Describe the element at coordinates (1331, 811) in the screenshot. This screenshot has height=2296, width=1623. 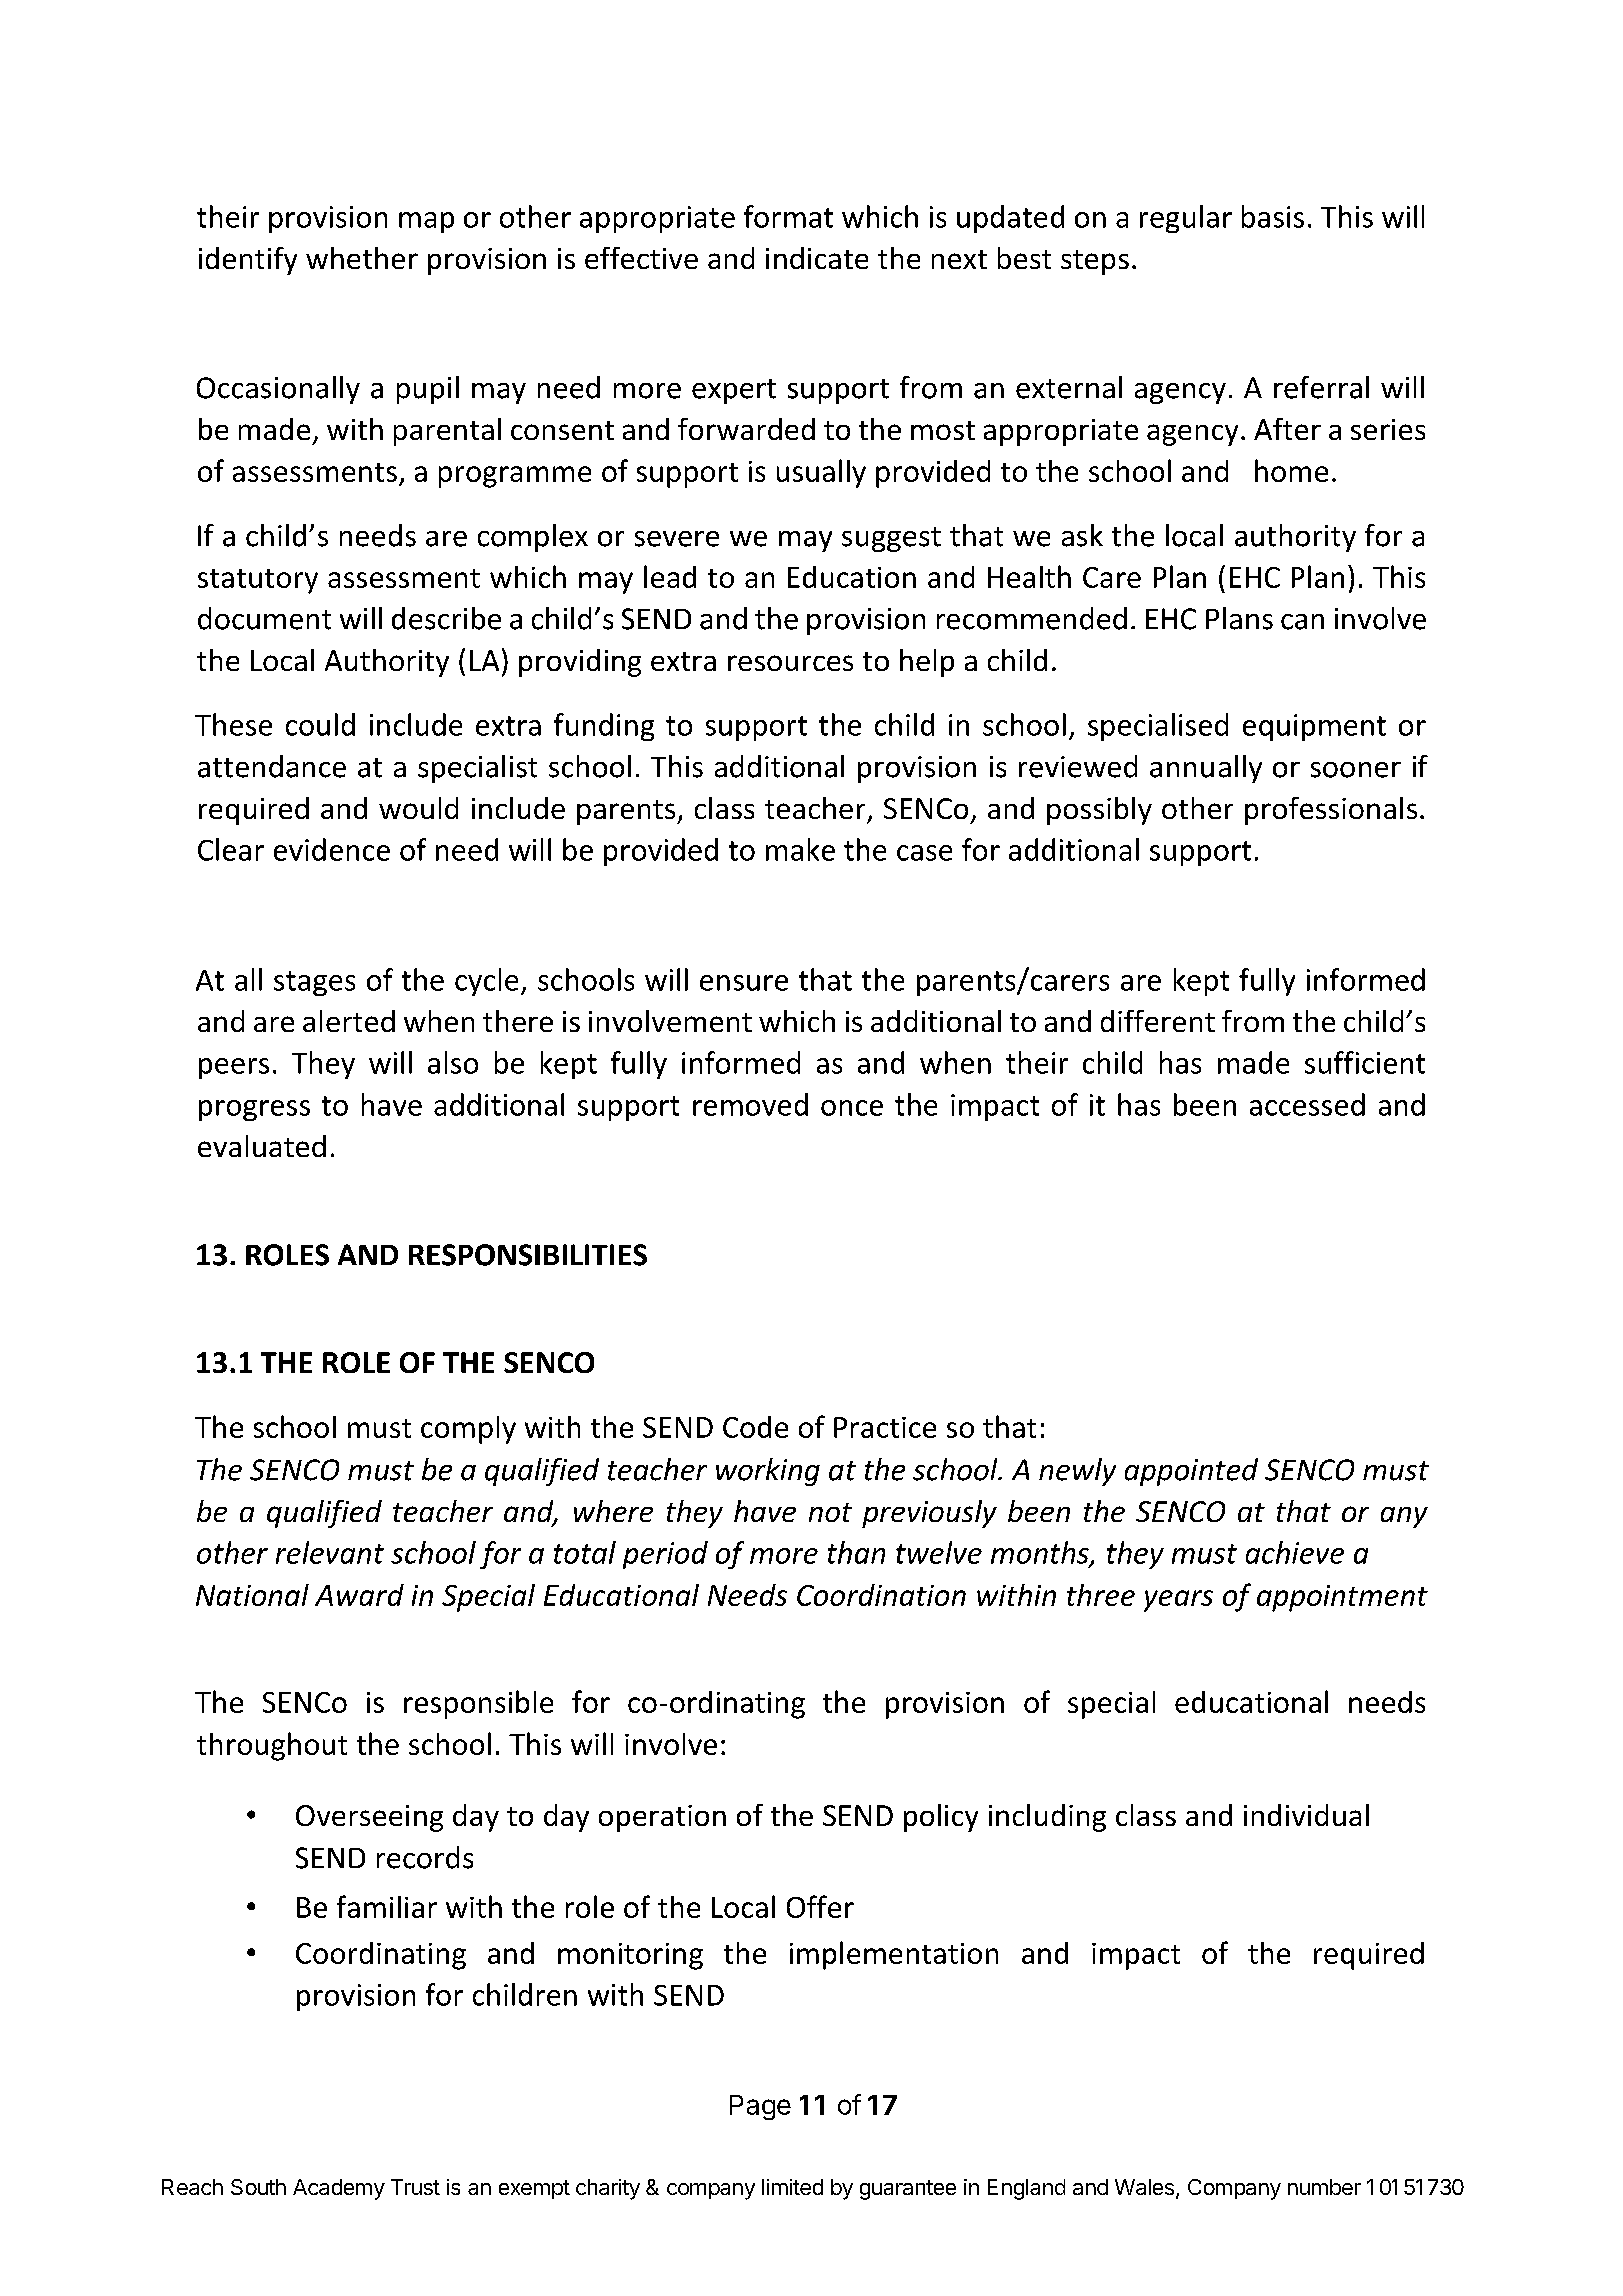
I see `professionals` at that location.
